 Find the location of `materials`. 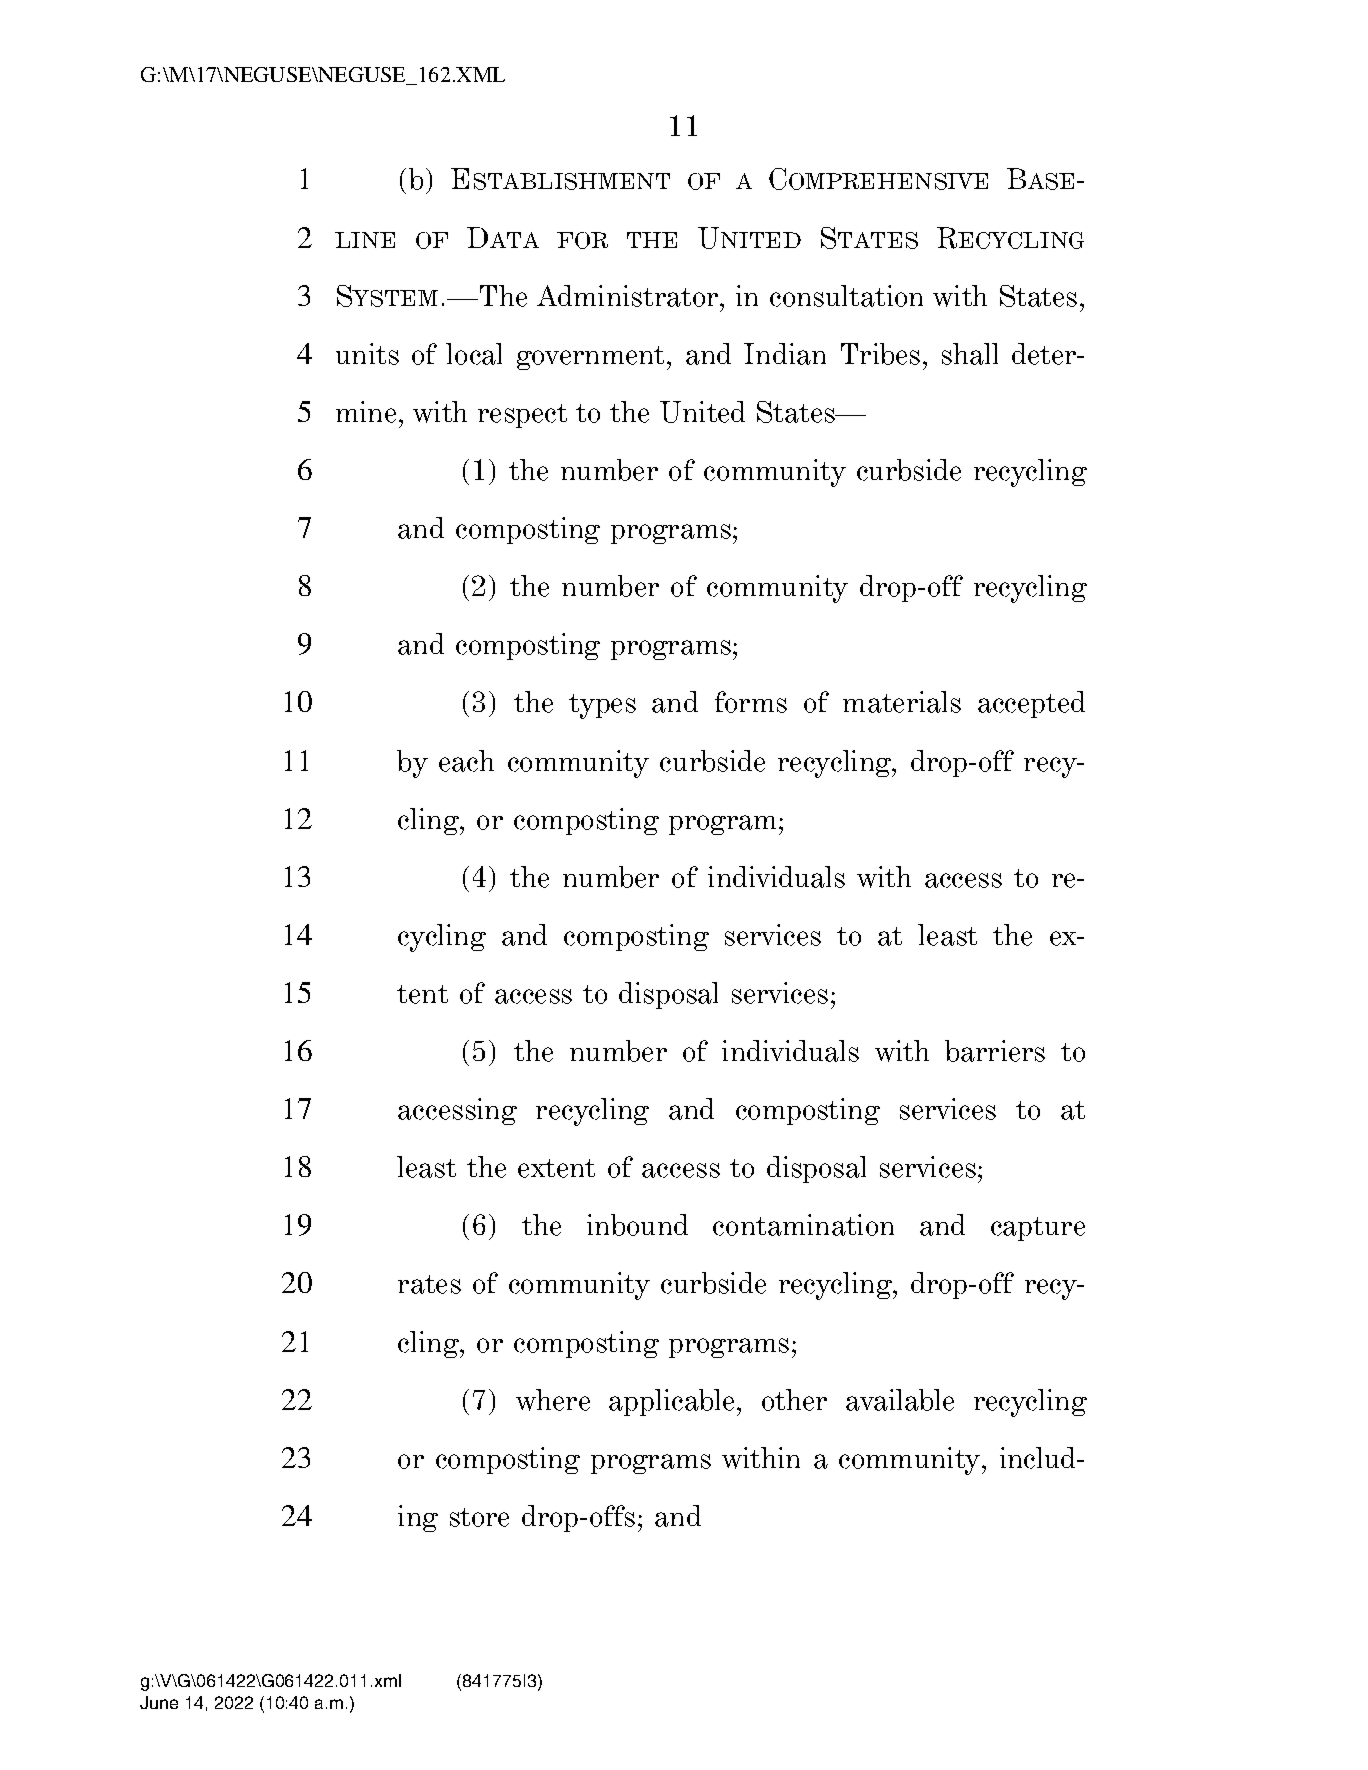

materials is located at coordinates (902, 702).
